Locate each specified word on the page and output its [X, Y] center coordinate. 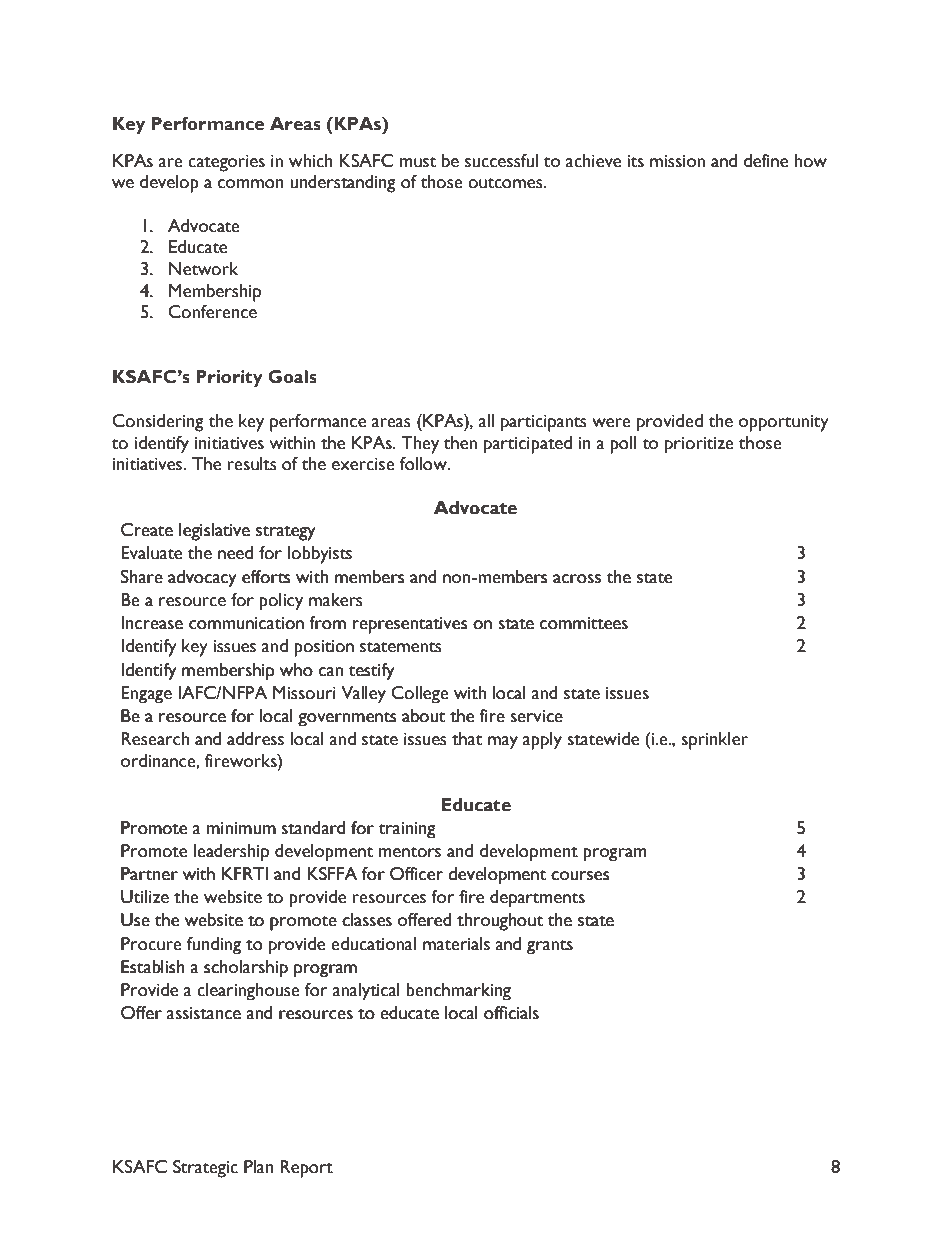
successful [501, 161]
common [251, 184]
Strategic [205, 1169]
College [420, 694]
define [765, 161]
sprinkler [714, 741]
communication [246, 623]
